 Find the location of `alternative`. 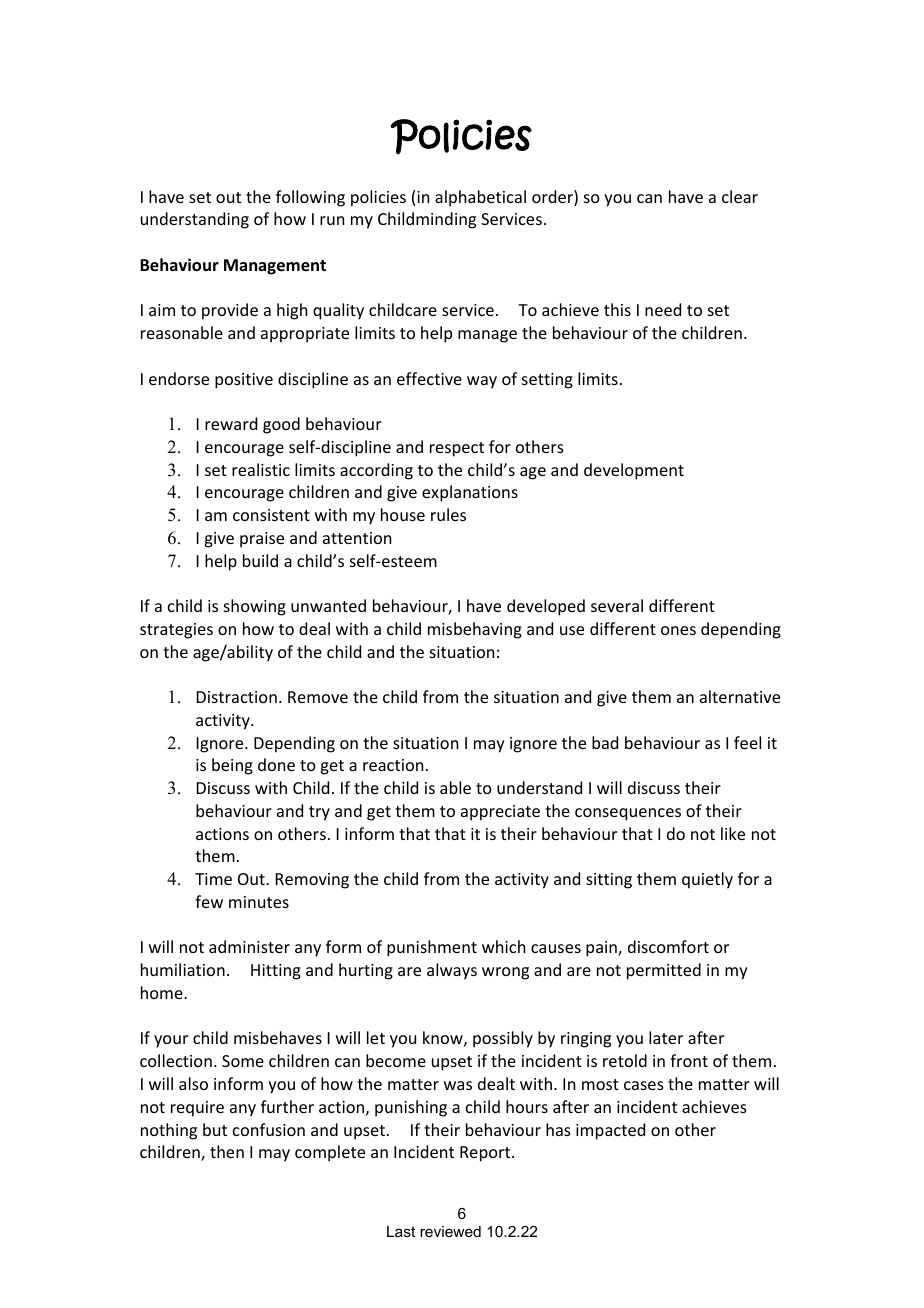

alternative is located at coordinates (740, 696).
